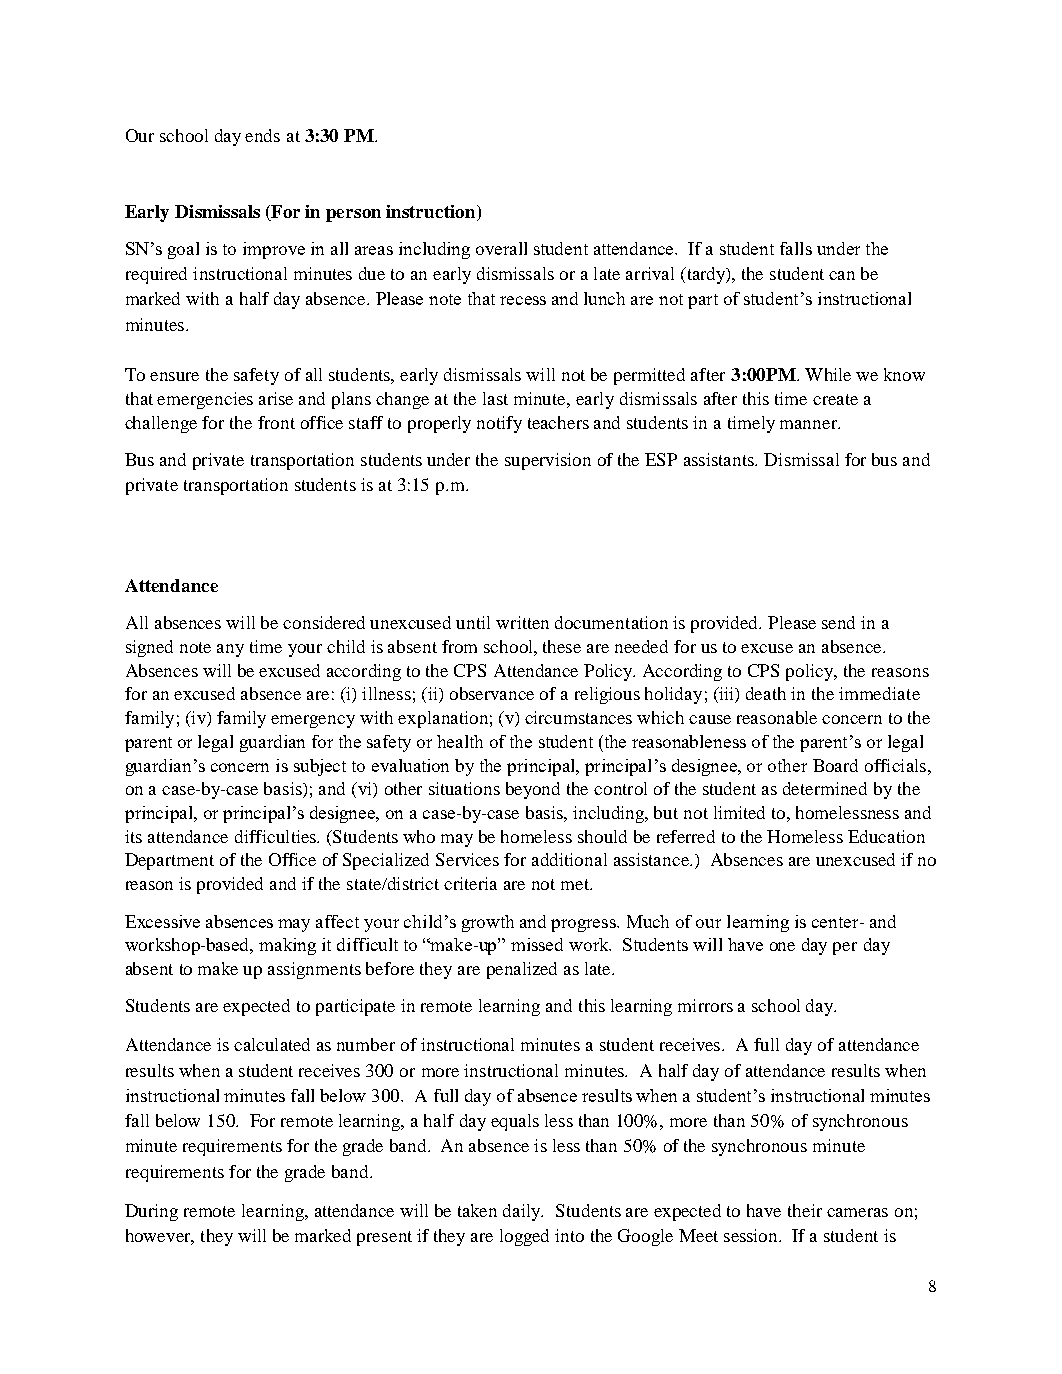 This screenshot has height=1374, width=1062. I want to click on can, so click(842, 275).
